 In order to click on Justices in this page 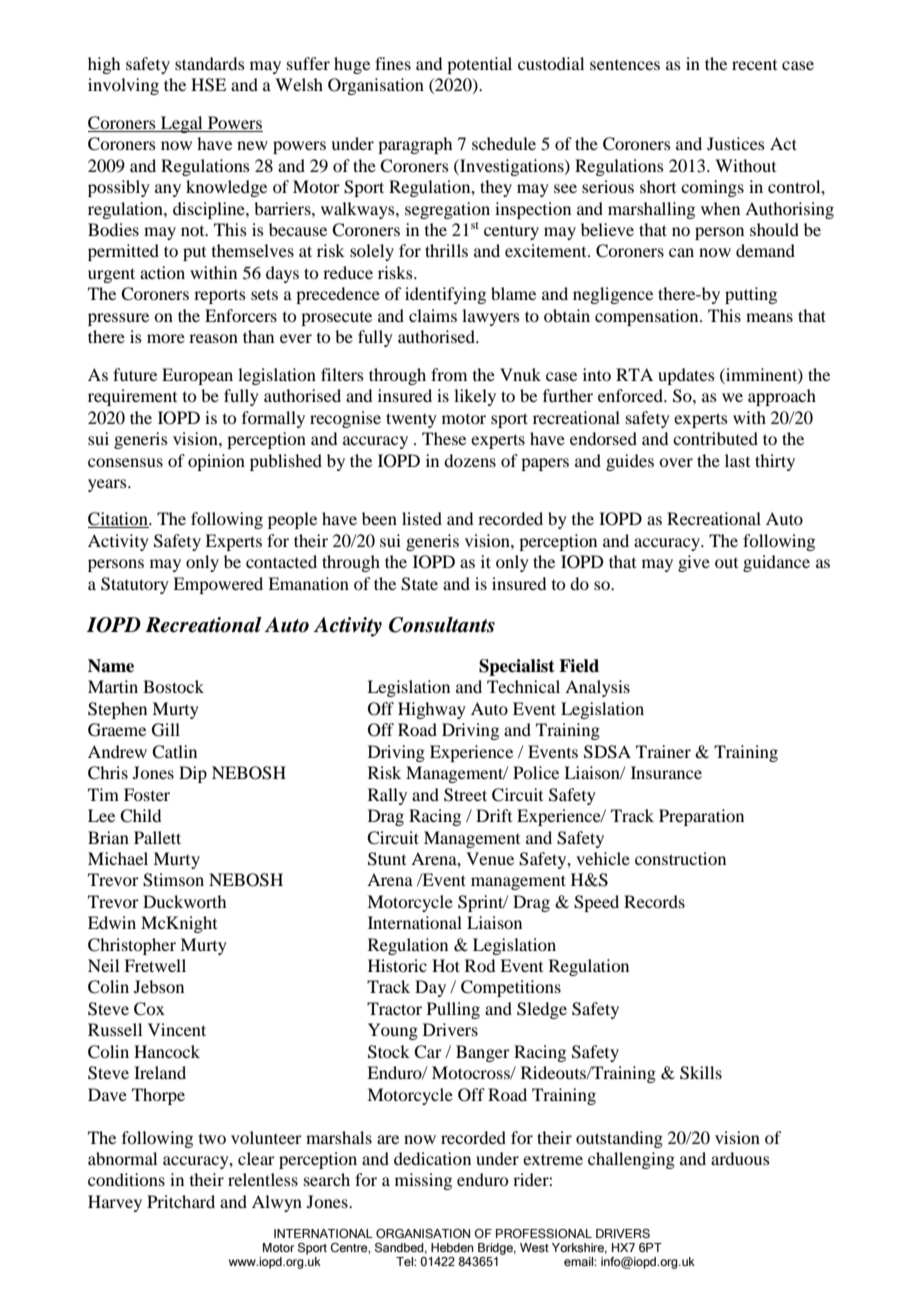, I will do `click(736, 143)`.
